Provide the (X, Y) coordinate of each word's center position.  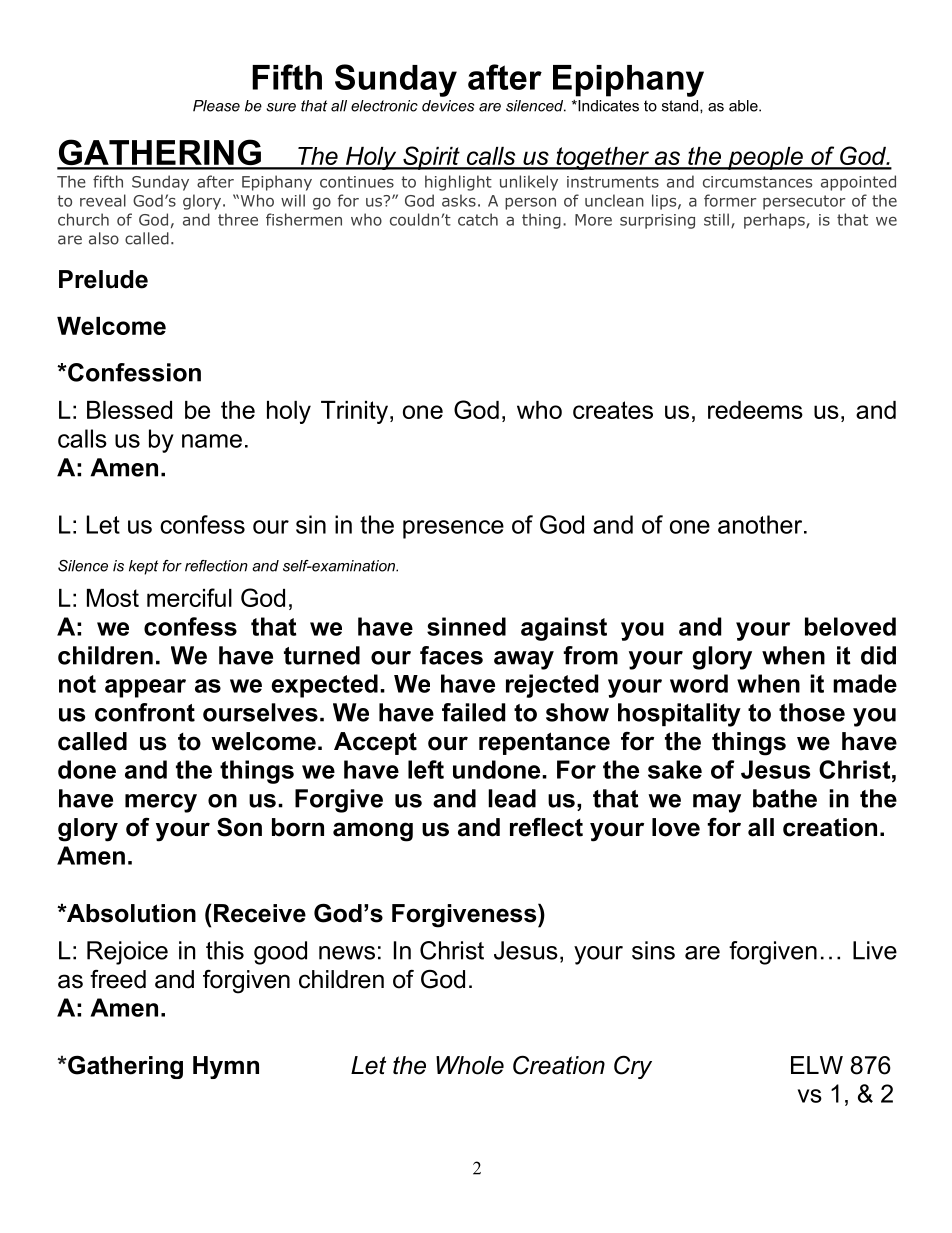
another (761, 524)
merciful (189, 597)
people (765, 158)
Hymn (226, 1067)
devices (448, 106)
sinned (466, 626)
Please (216, 106)
